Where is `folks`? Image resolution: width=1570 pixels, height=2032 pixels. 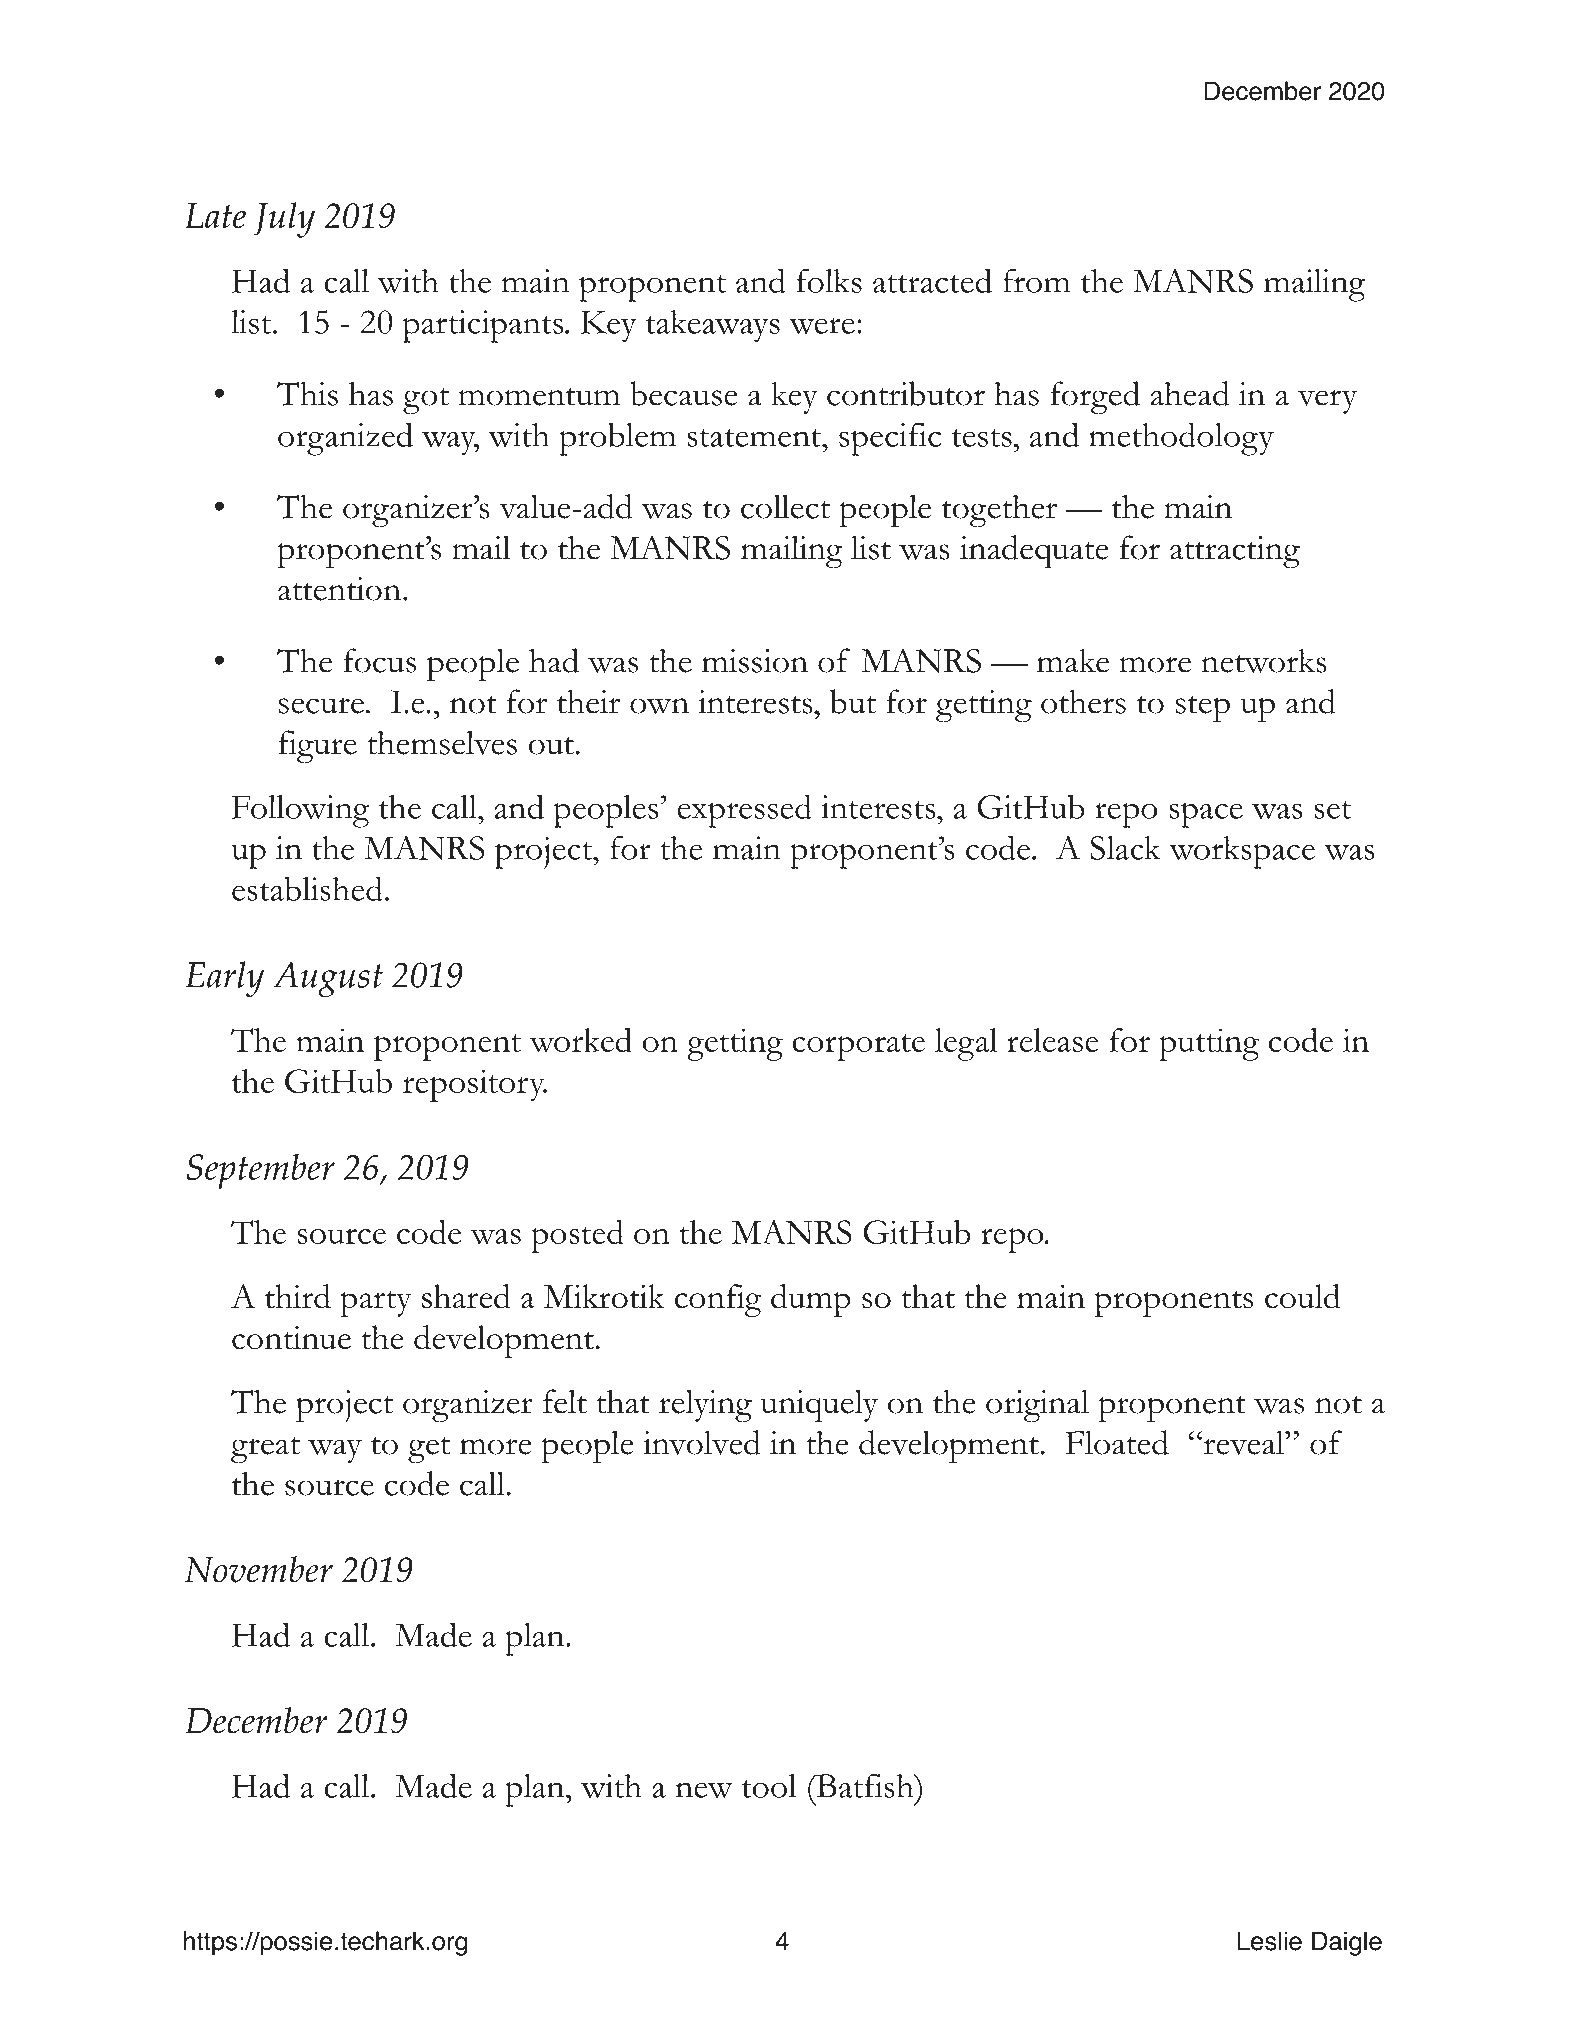
folks is located at coordinates (829, 280).
